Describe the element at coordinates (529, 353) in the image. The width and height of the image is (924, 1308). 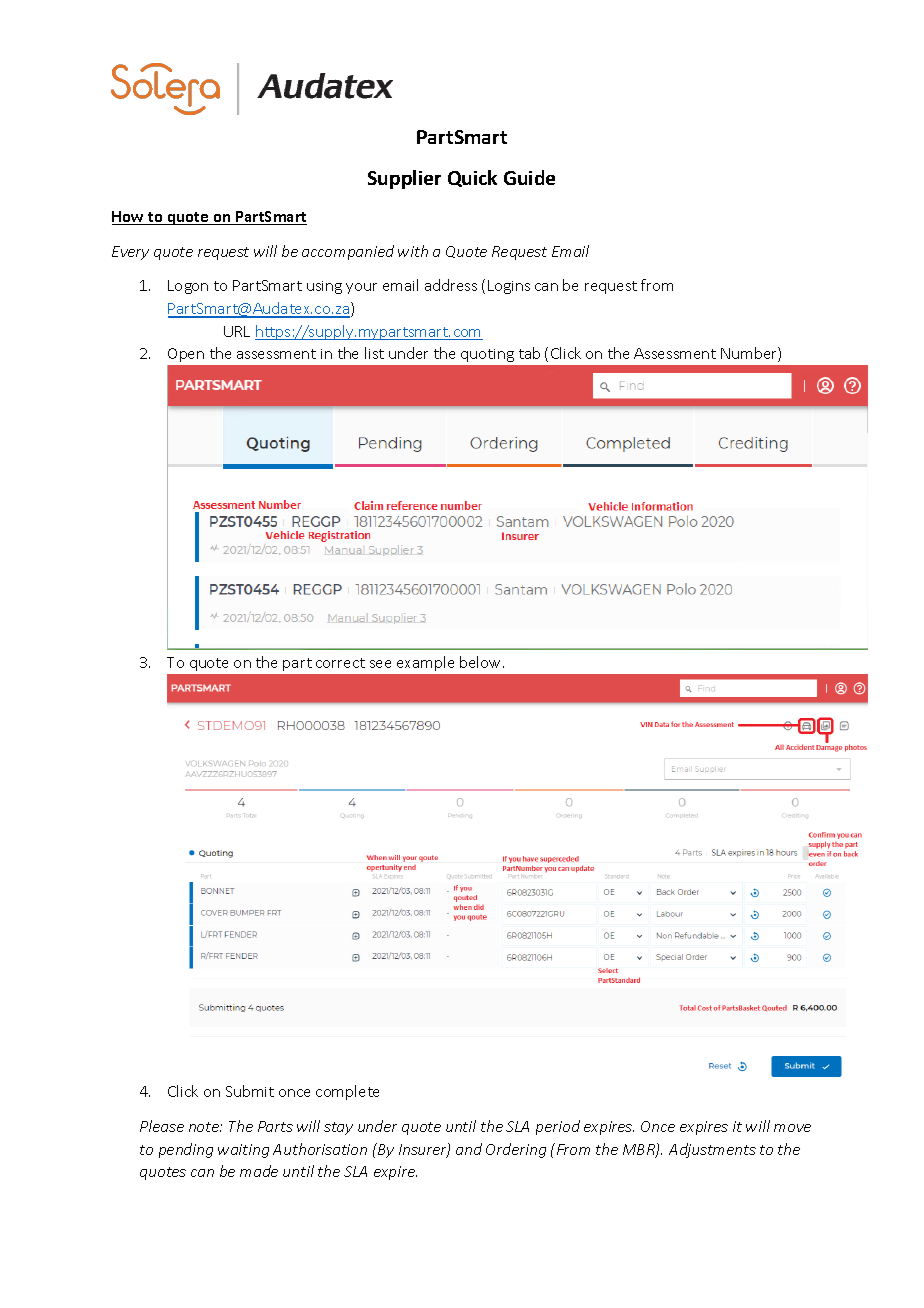
I see `tab` at that location.
